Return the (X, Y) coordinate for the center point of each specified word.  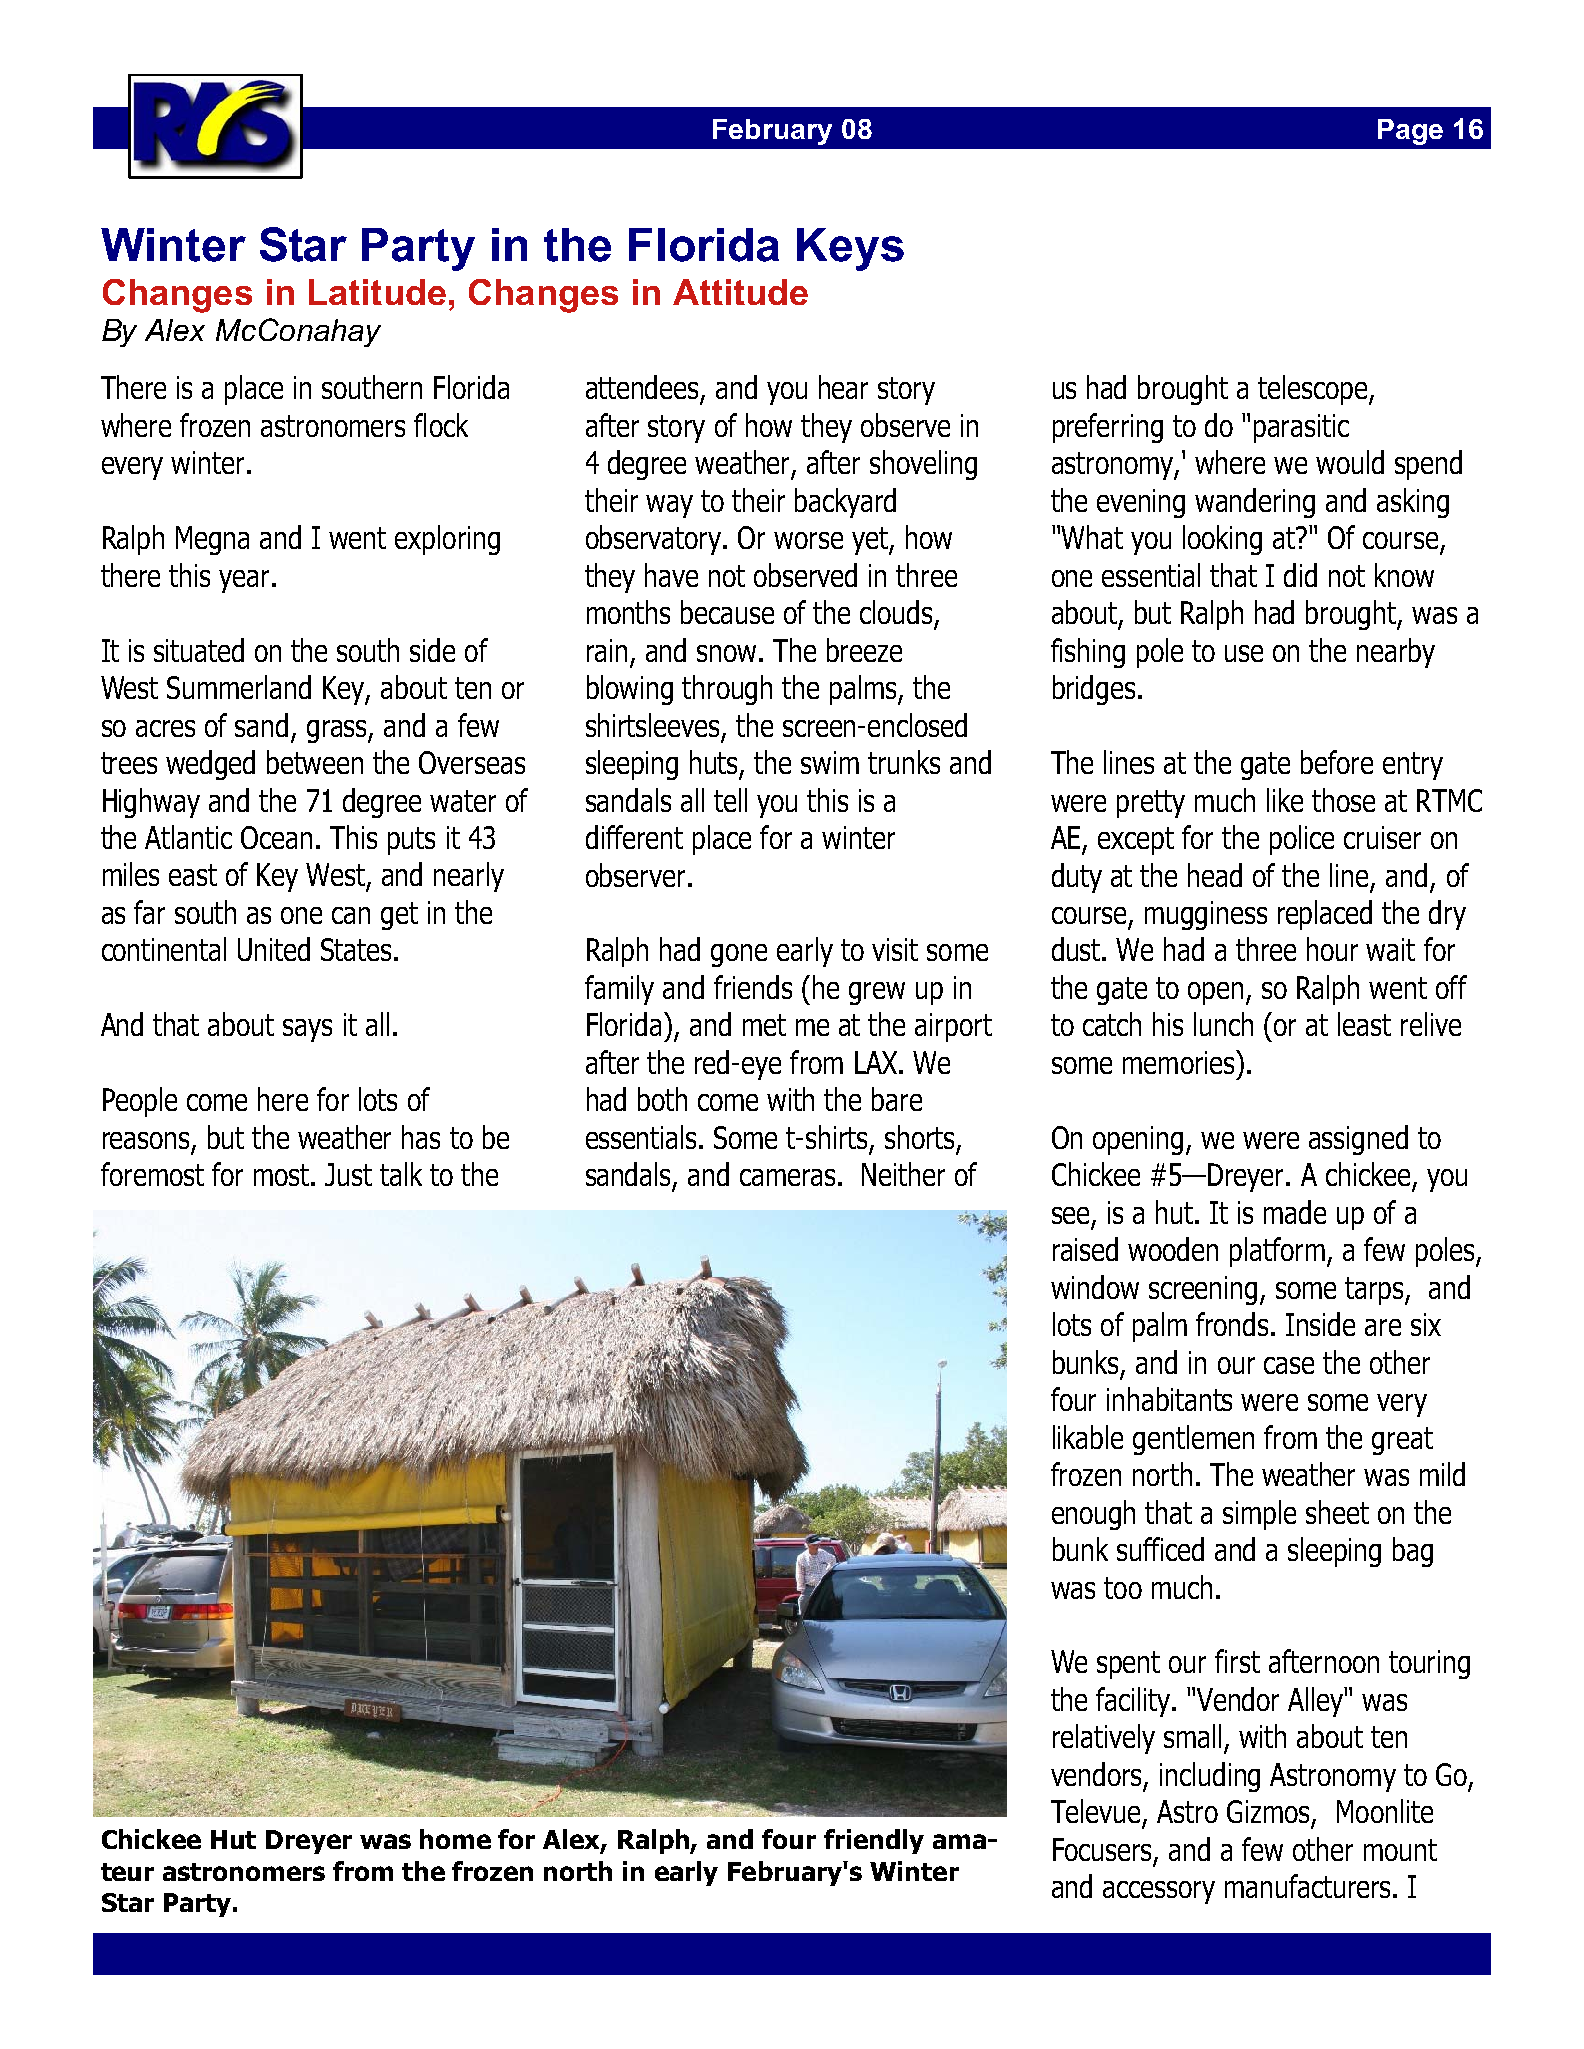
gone (739, 955)
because (727, 612)
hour (1332, 949)
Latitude (377, 292)
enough (1093, 1515)
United (274, 949)
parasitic (1301, 428)
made (1295, 1212)
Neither (903, 1174)
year (244, 581)
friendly (874, 1841)
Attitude (740, 292)
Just (348, 1174)
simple (1259, 1515)
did (1300, 575)
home (455, 1839)
